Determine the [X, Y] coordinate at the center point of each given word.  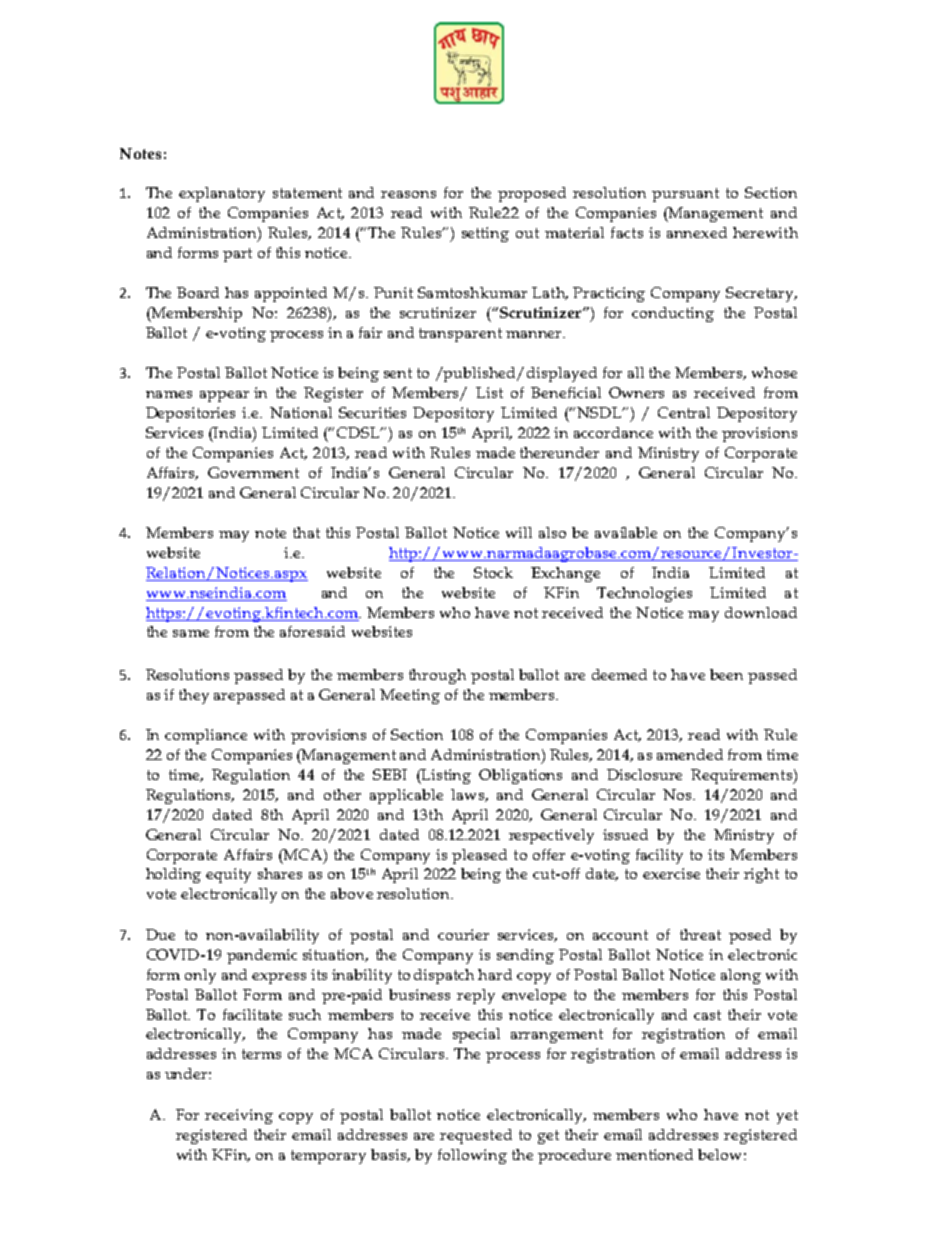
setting [485, 234]
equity [228, 875]
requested [476, 1136]
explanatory [222, 194]
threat [700, 934]
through [437, 676]
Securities [372, 412]
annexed [697, 232]
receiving [239, 1116]
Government [253, 472]
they [194, 696]
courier [463, 934]
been [726, 674]
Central [684, 412]
